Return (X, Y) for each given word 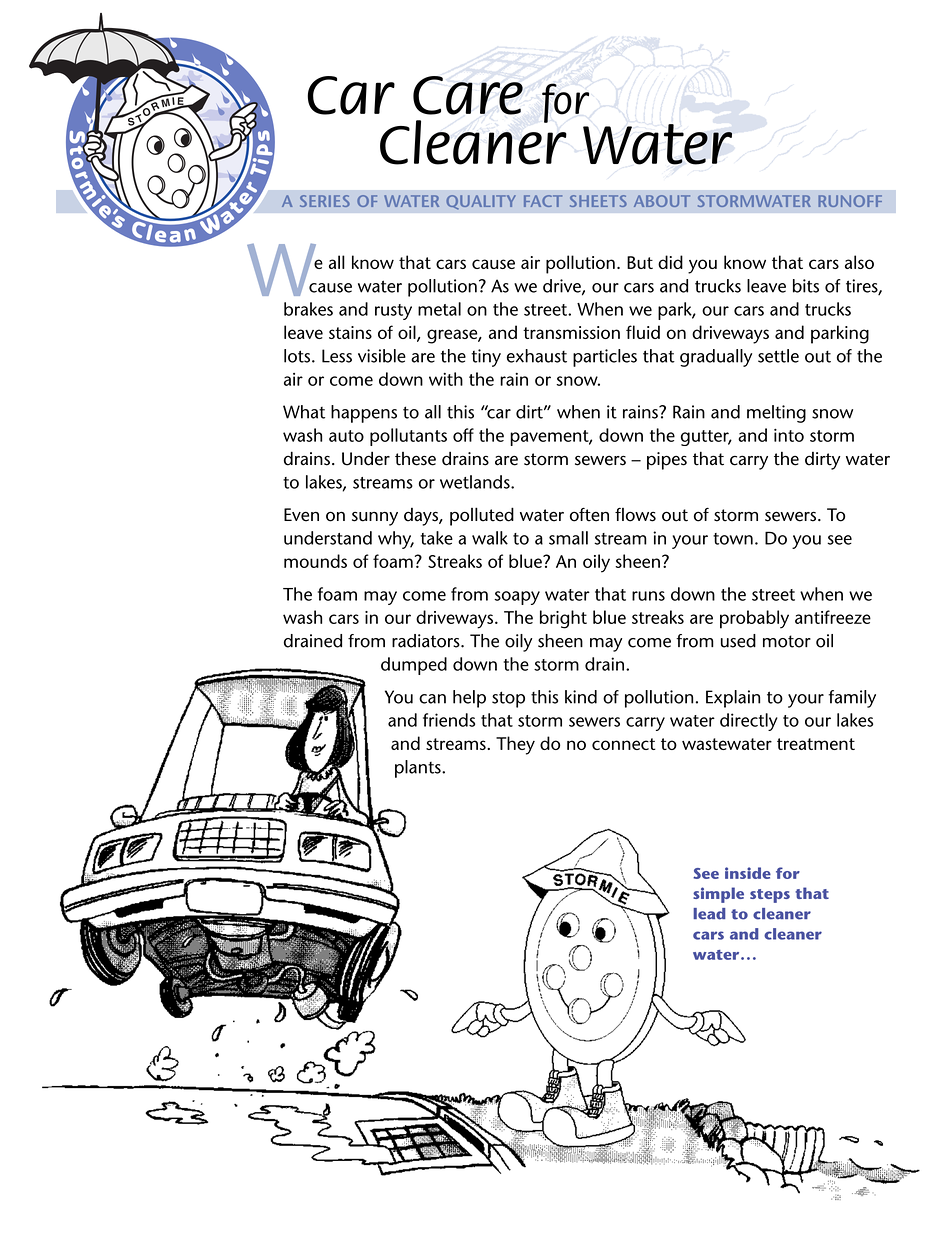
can (432, 699)
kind (581, 697)
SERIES (325, 201)
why (396, 540)
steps (770, 896)
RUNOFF (850, 201)
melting (776, 414)
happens (364, 414)
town (733, 539)
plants (419, 769)
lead (709, 914)
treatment (816, 744)
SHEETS (598, 201)
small (568, 538)
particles (605, 358)
